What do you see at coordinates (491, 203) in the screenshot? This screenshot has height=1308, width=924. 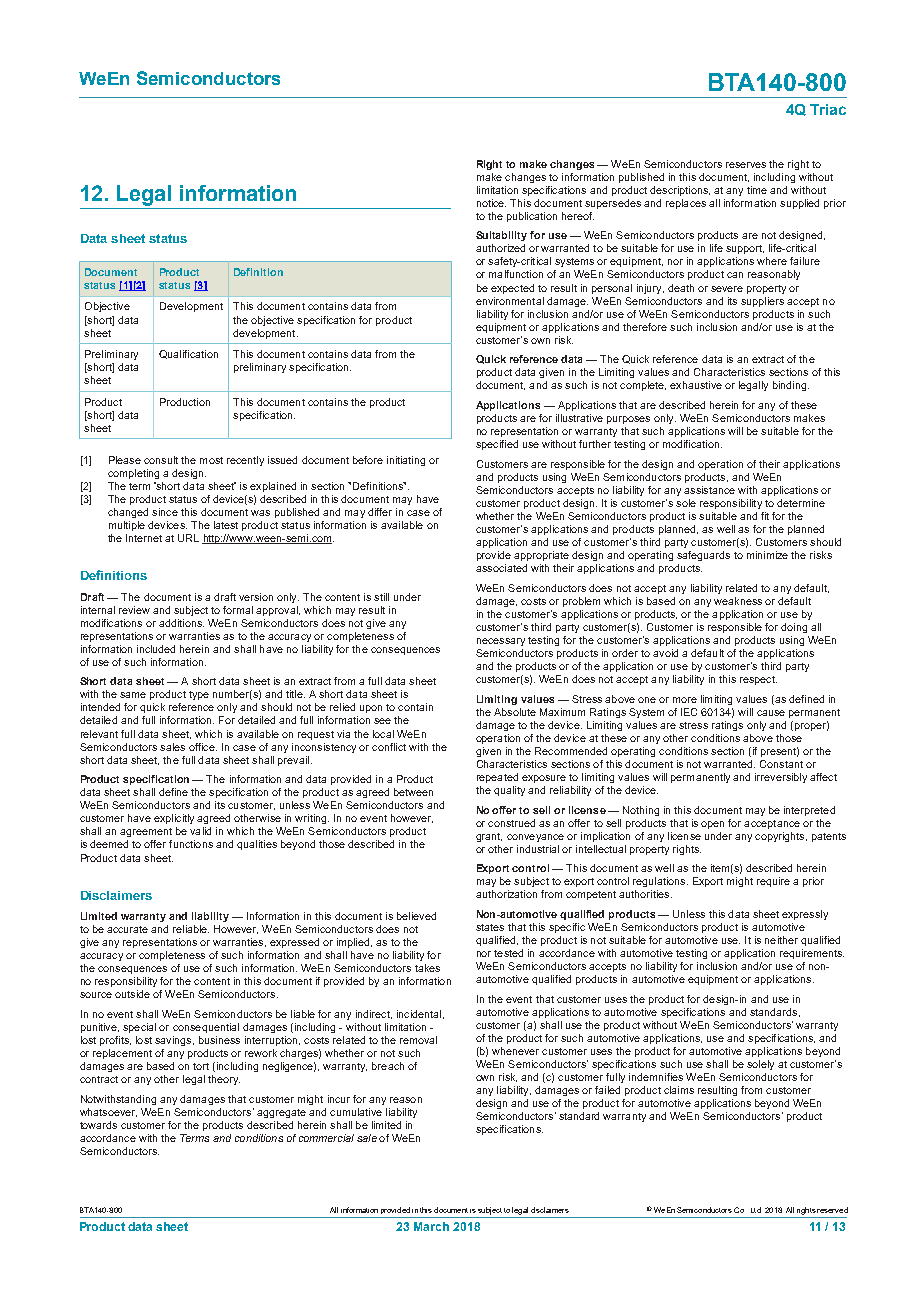 I see `notice` at bounding box center [491, 203].
